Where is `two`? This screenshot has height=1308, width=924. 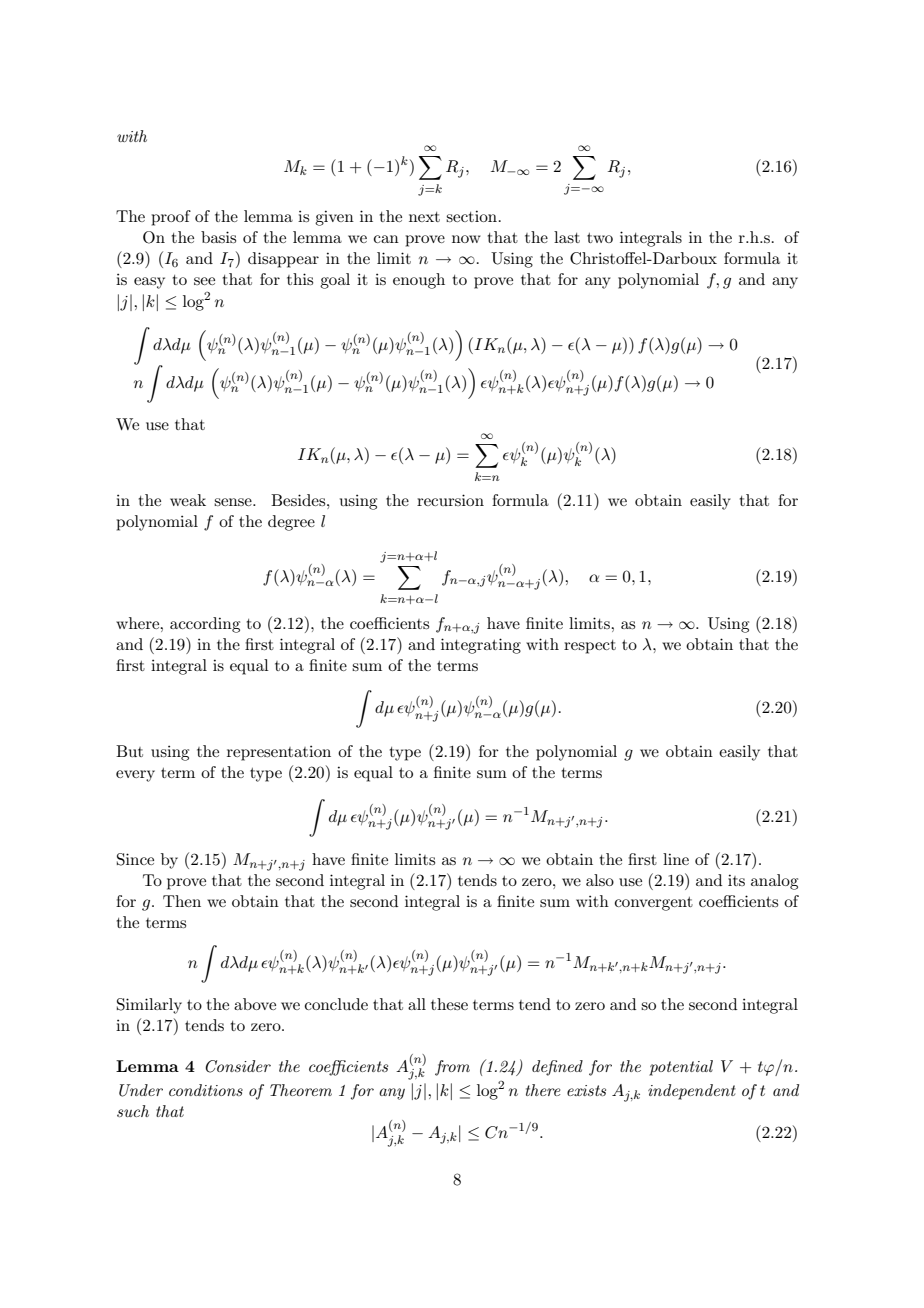 two is located at coordinates (600, 238).
